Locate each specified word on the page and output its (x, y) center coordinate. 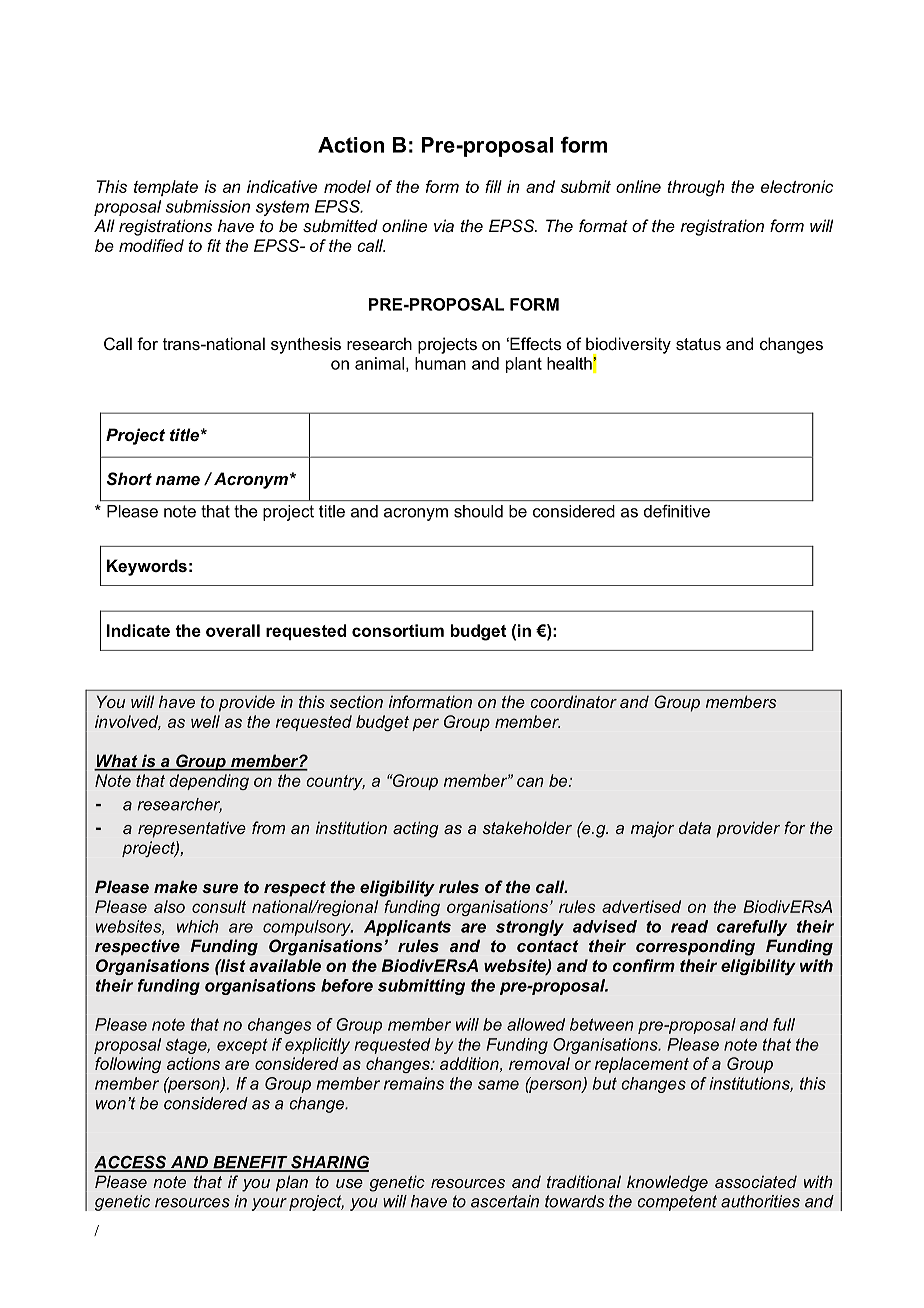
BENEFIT (250, 1163)
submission (208, 206)
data (695, 827)
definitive (677, 511)
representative (192, 829)
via (444, 225)
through (696, 188)
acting (416, 829)
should (478, 511)
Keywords (147, 567)
